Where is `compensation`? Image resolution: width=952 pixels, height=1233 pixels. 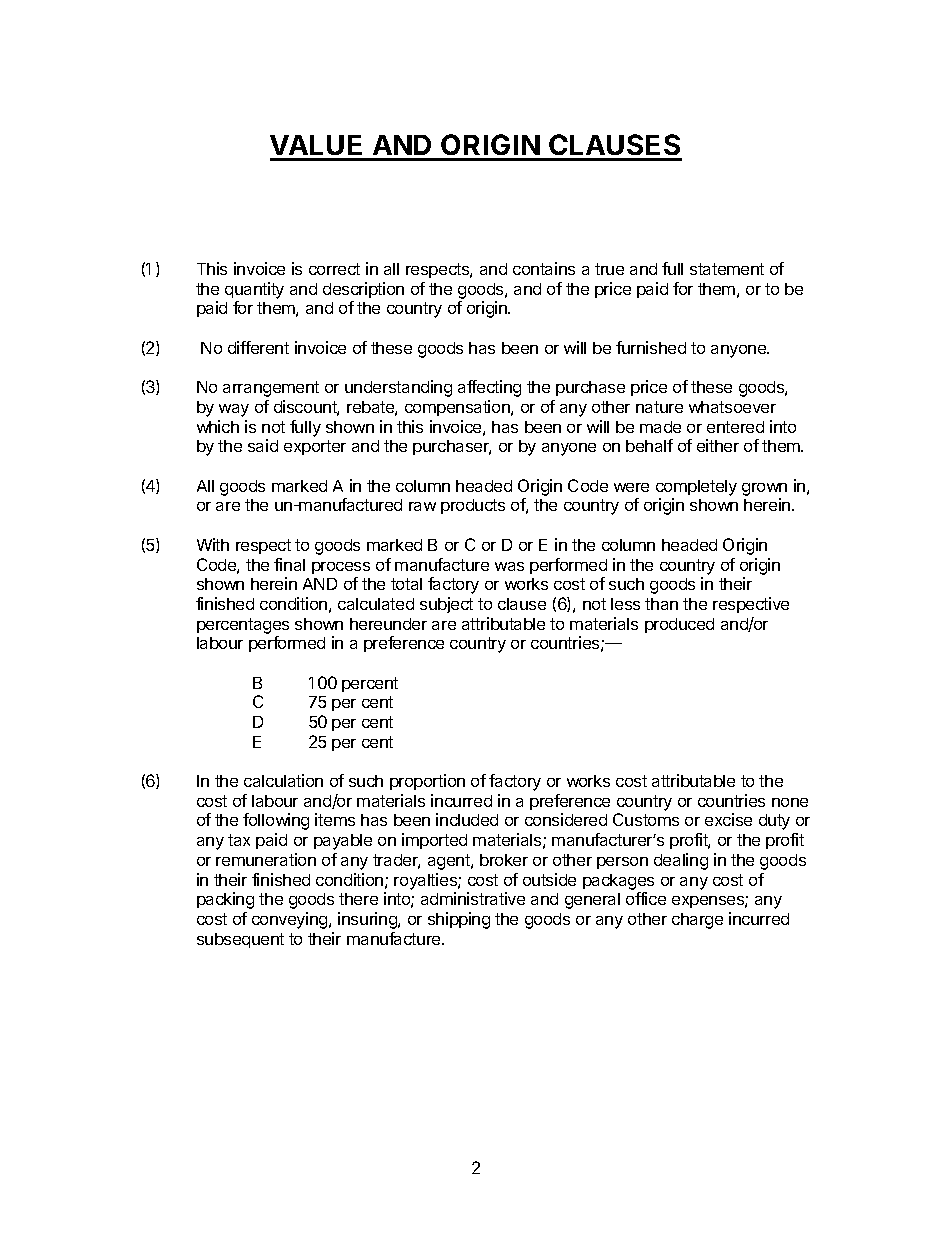 compensation is located at coordinates (458, 408).
